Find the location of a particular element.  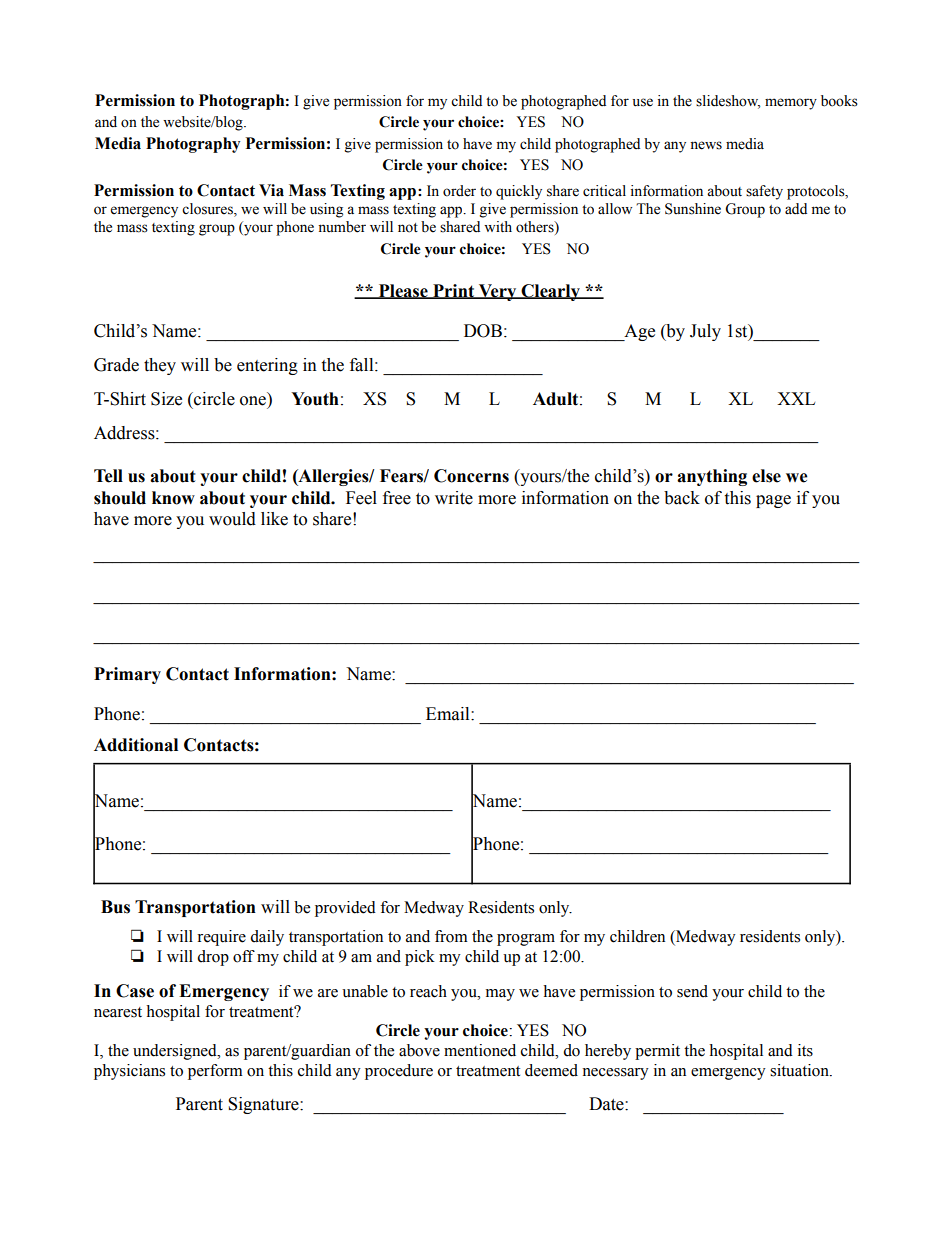

Email is located at coordinates (449, 714).
